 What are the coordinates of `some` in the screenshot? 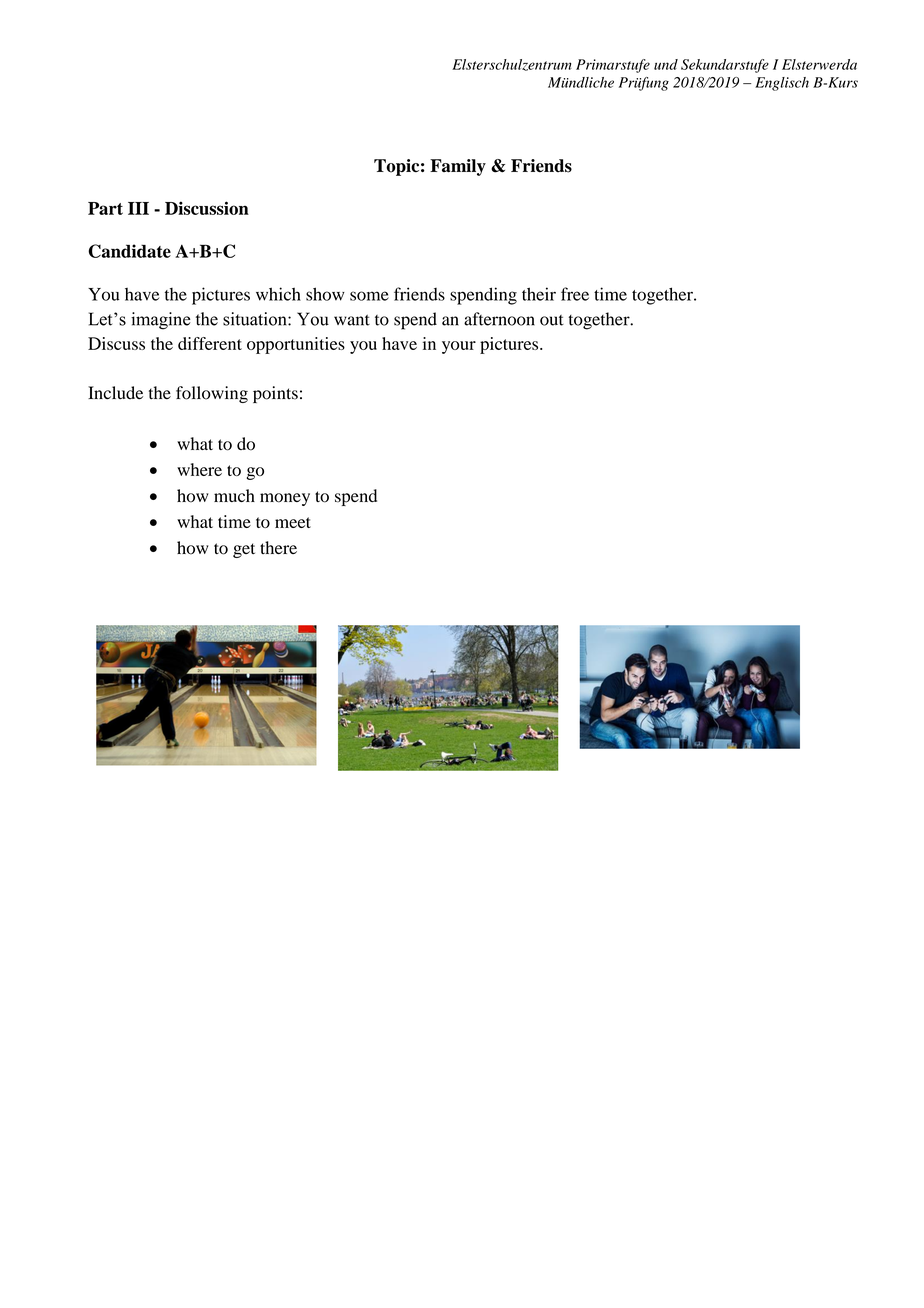 It's located at (369, 296).
